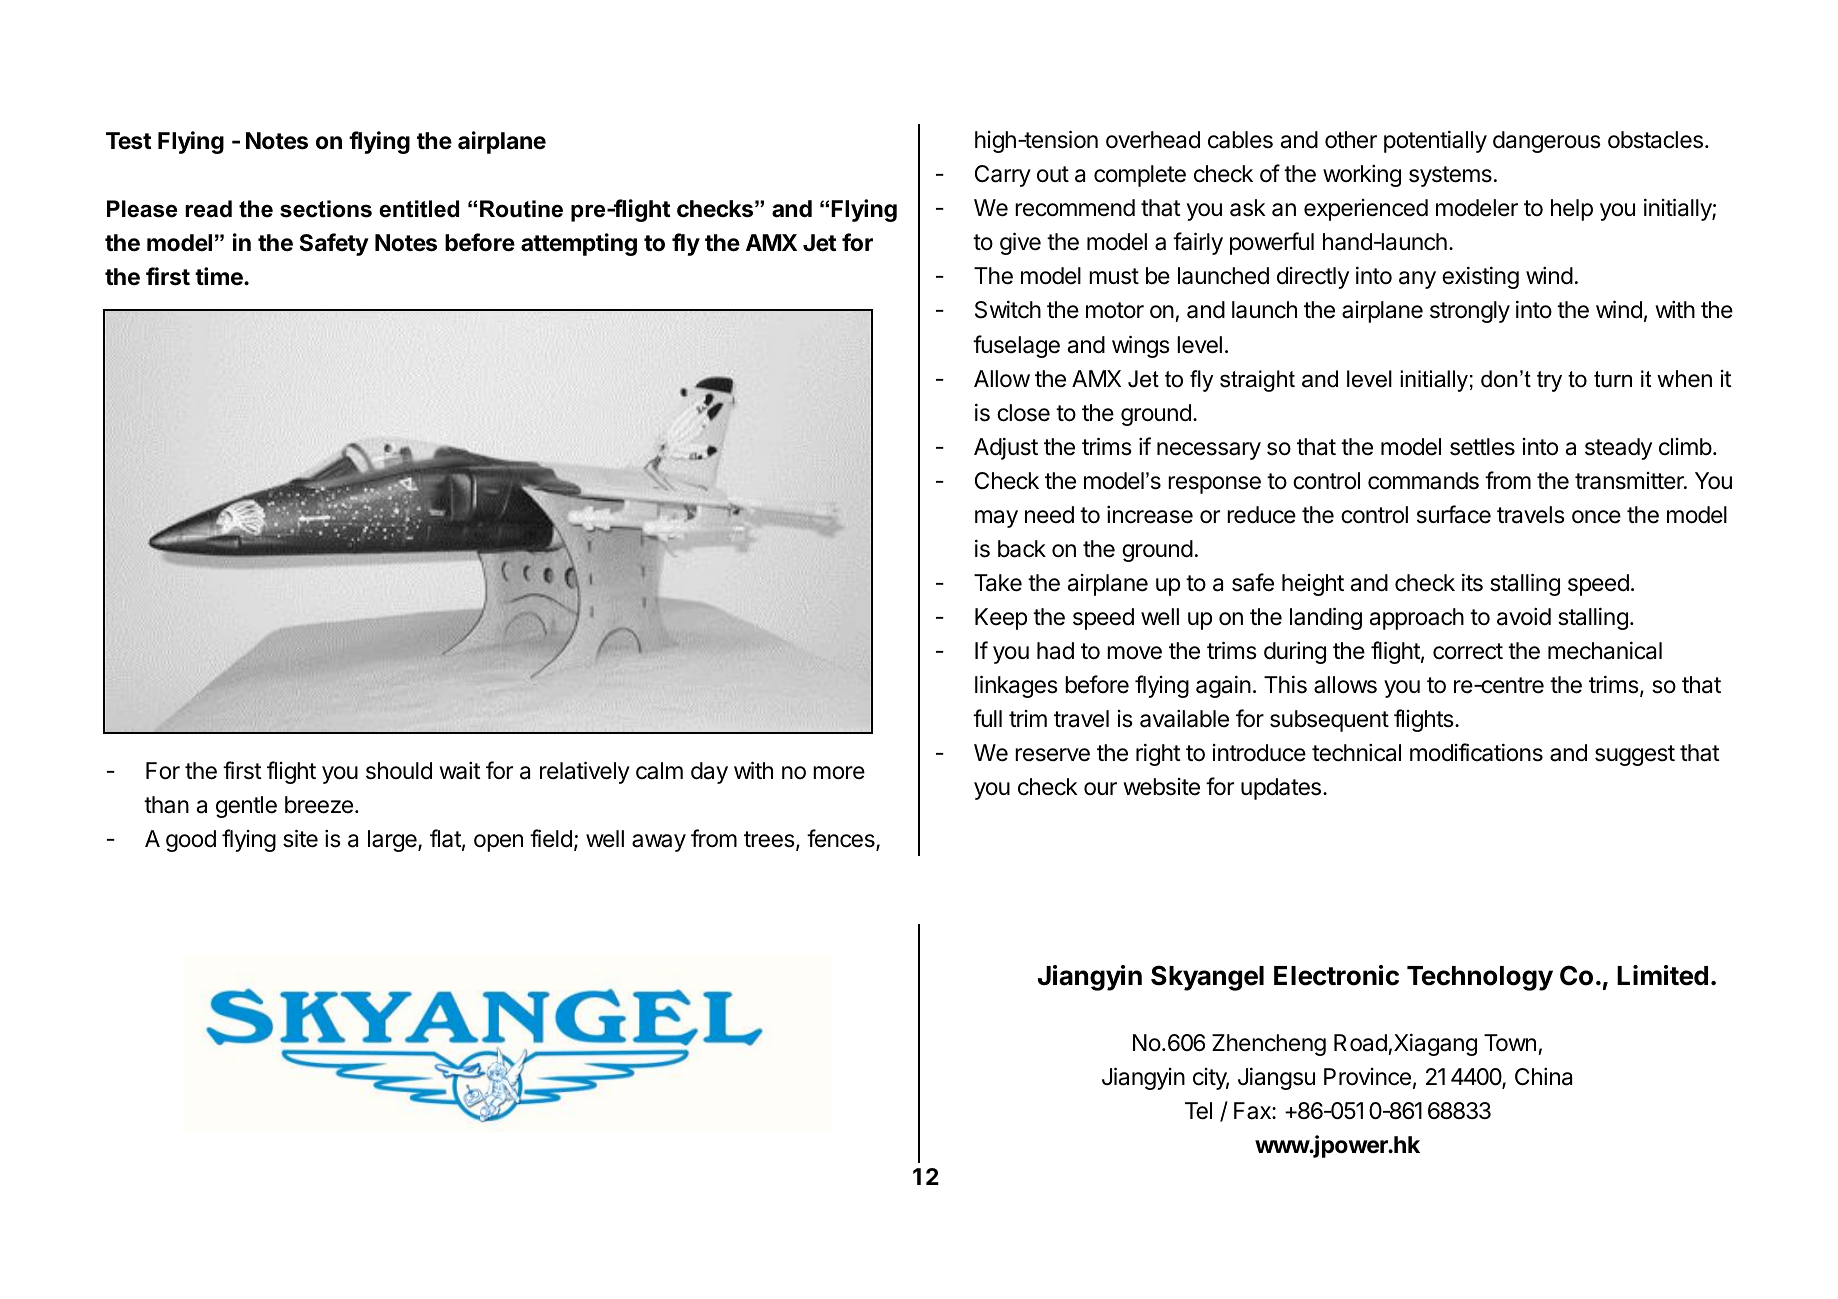 This screenshot has height=1299, width=1838. Describe the element at coordinates (1281, 789) in the screenshot. I see `updates` at that location.
